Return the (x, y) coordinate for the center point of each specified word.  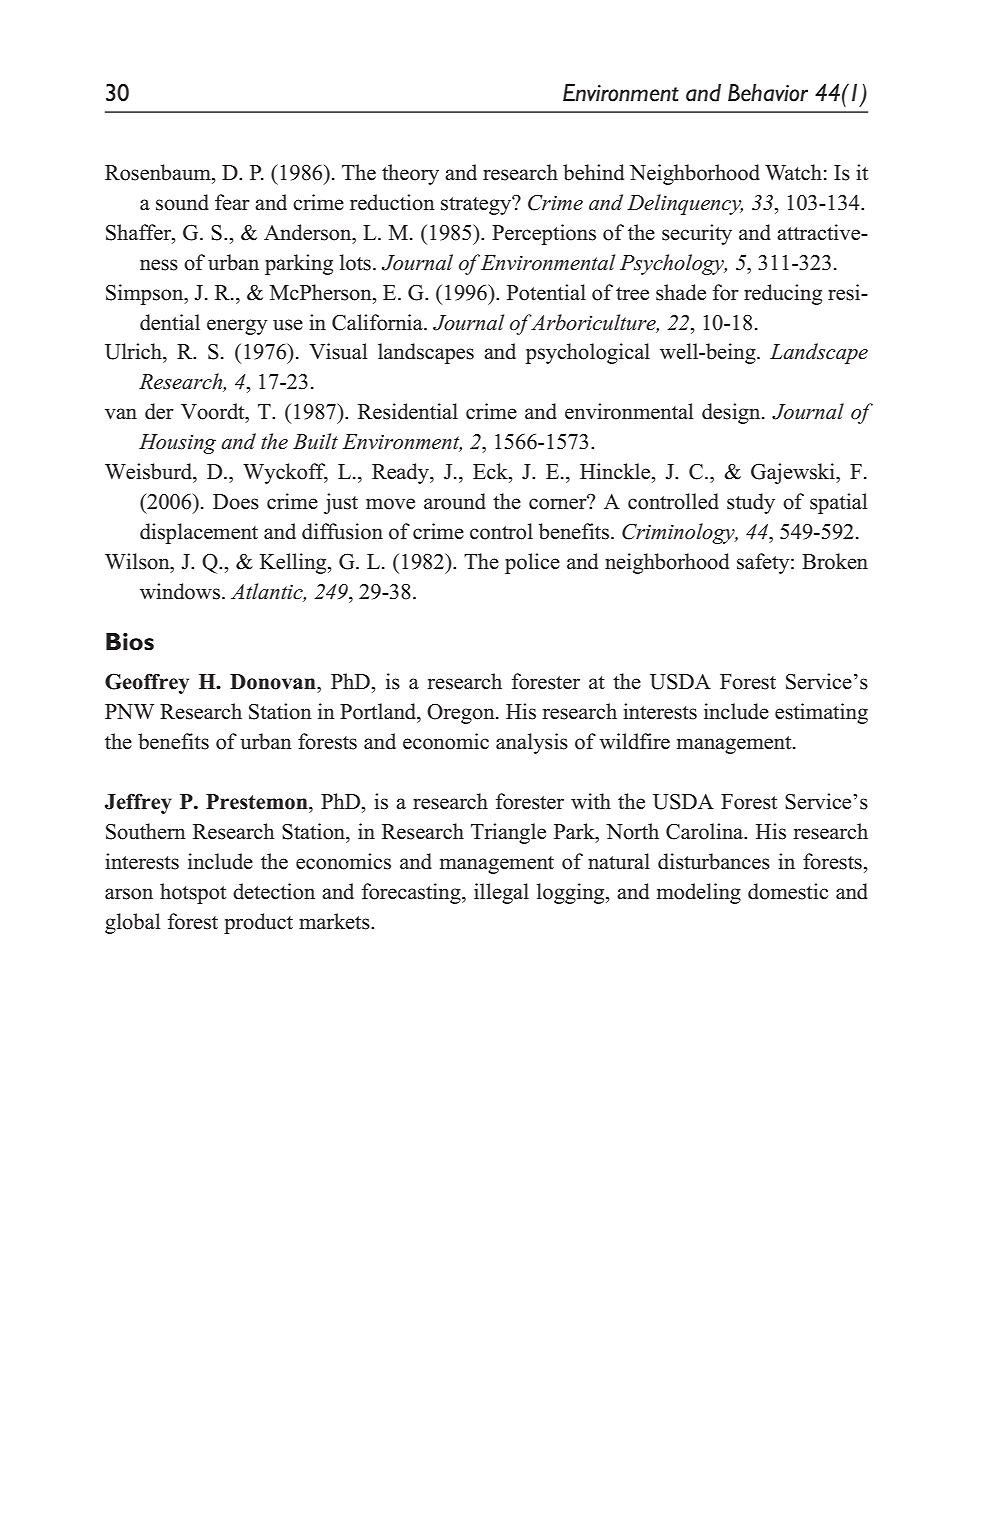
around (455, 501)
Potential (546, 292)
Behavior (768, 93)
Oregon (462, 714)
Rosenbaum (159, 172)
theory (410, 174)
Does (236, 502)
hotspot (193, 893)
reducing (783, 294)
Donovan (274, 682)
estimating (821, 713)
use (288, 325)
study (751, 503)
